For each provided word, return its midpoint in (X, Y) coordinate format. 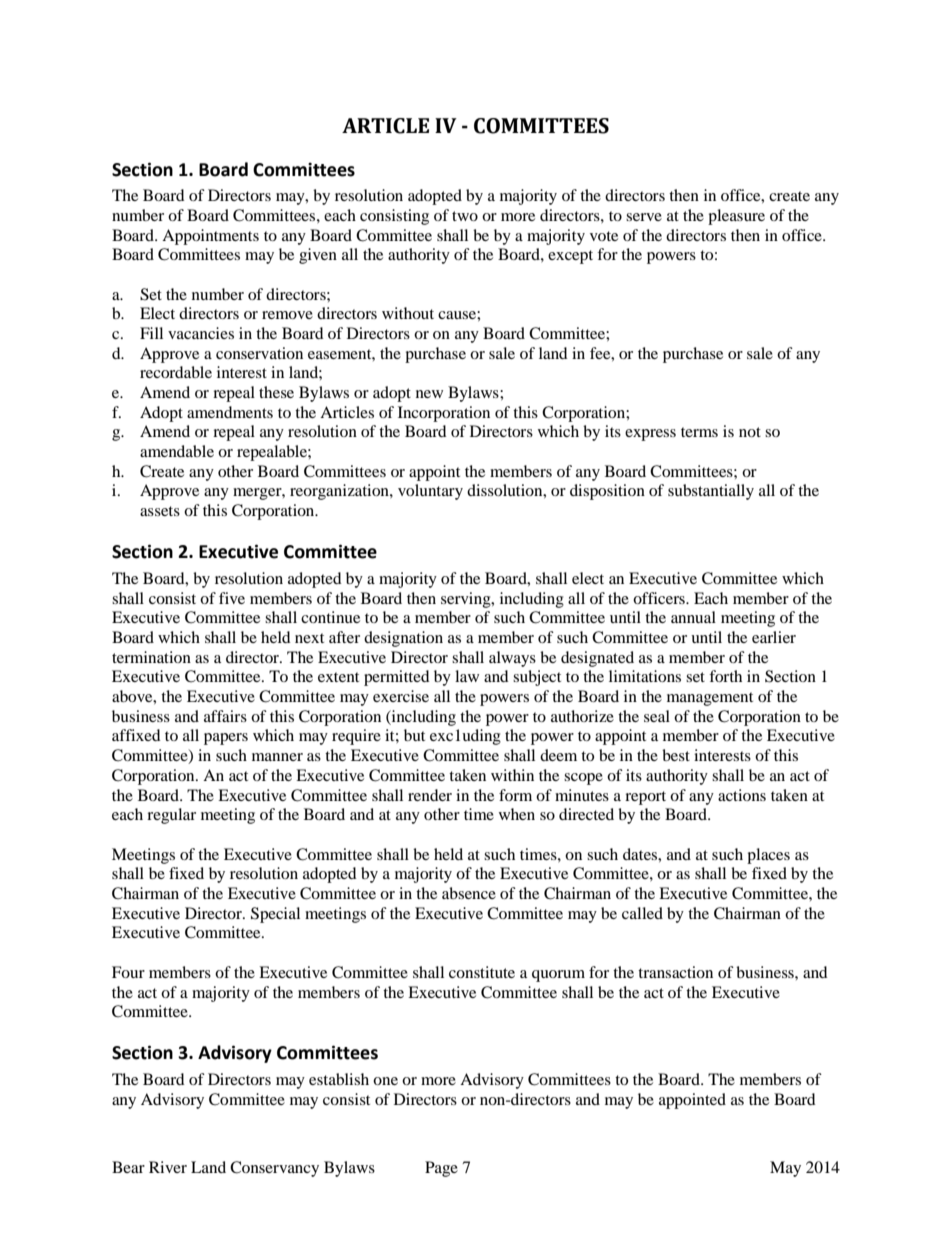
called (642, 913)
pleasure (736, 217)
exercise (401, 696)
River (168, 1167)
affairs (225, 716)
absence (469, 893)
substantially (711, 492)
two (465, 216)
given (318, 256)
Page (441, 1169)
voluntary (430, 492)
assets (160, 511)
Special (275, 915)
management (710, 699)
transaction (675, 972)
